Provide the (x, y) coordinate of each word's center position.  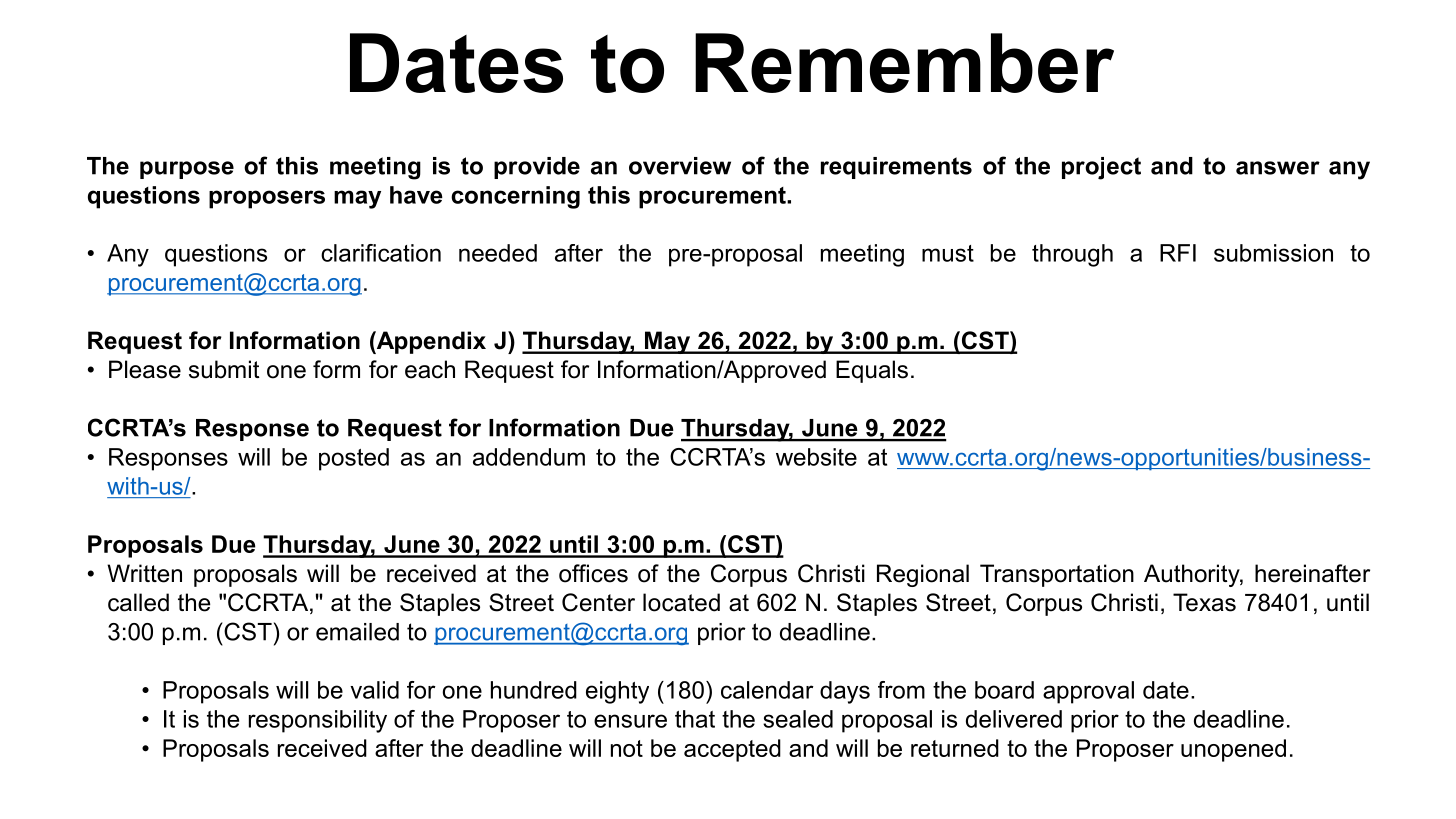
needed (498, 253)
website (816, 457)
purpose (187, 170)
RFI (1178, 253)
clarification (381, 253)
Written (144, 573)
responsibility (318, 721)
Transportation (1057, 575)
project (1101, 168)
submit (224, 369)
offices (593, 573)
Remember (904, 63)
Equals (872, 371)
